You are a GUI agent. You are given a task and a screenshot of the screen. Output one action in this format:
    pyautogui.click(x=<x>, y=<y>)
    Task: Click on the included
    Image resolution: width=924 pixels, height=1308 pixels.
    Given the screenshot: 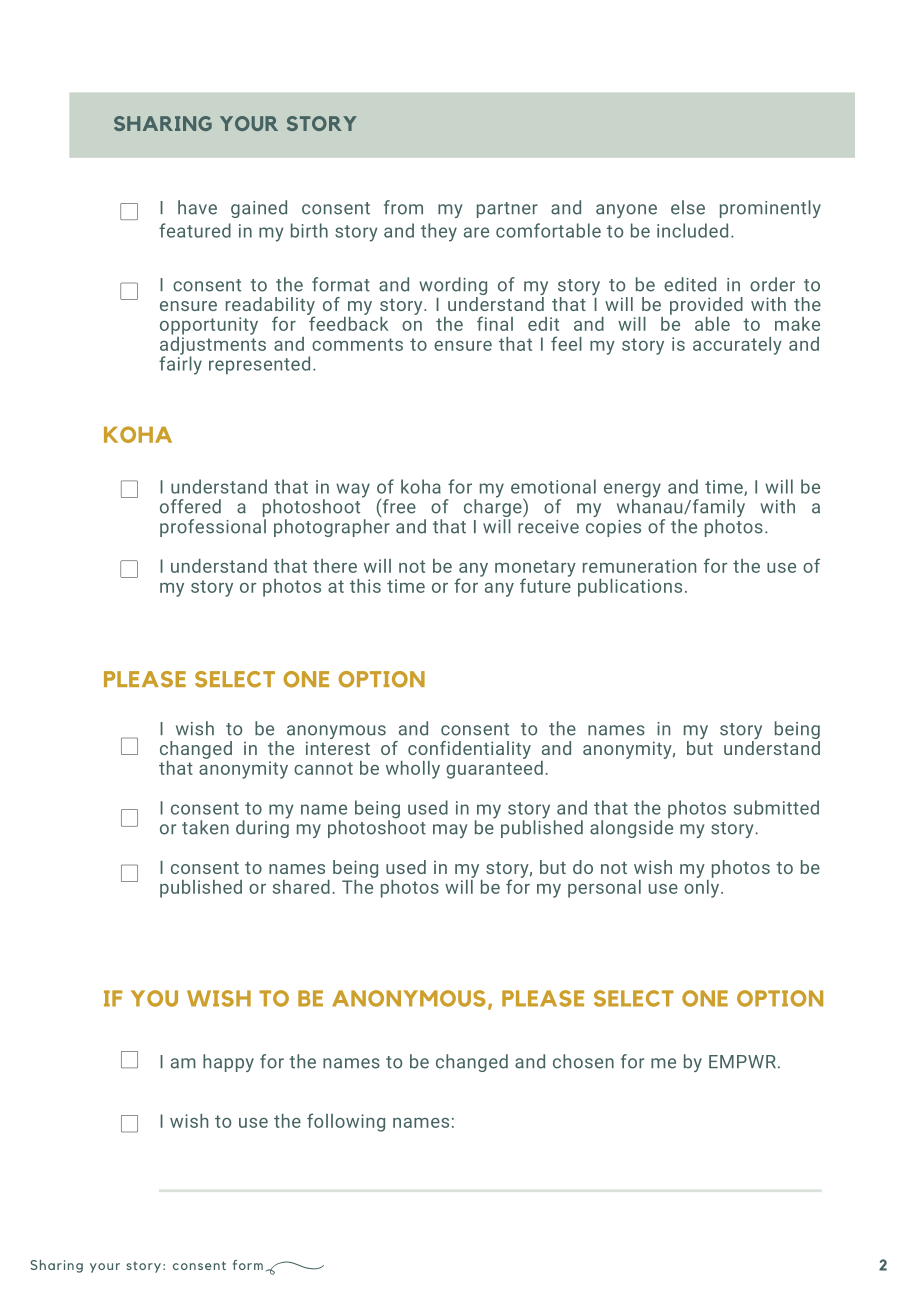 What is the action you would take?
    pyautogui.click(x=692, y=230)
